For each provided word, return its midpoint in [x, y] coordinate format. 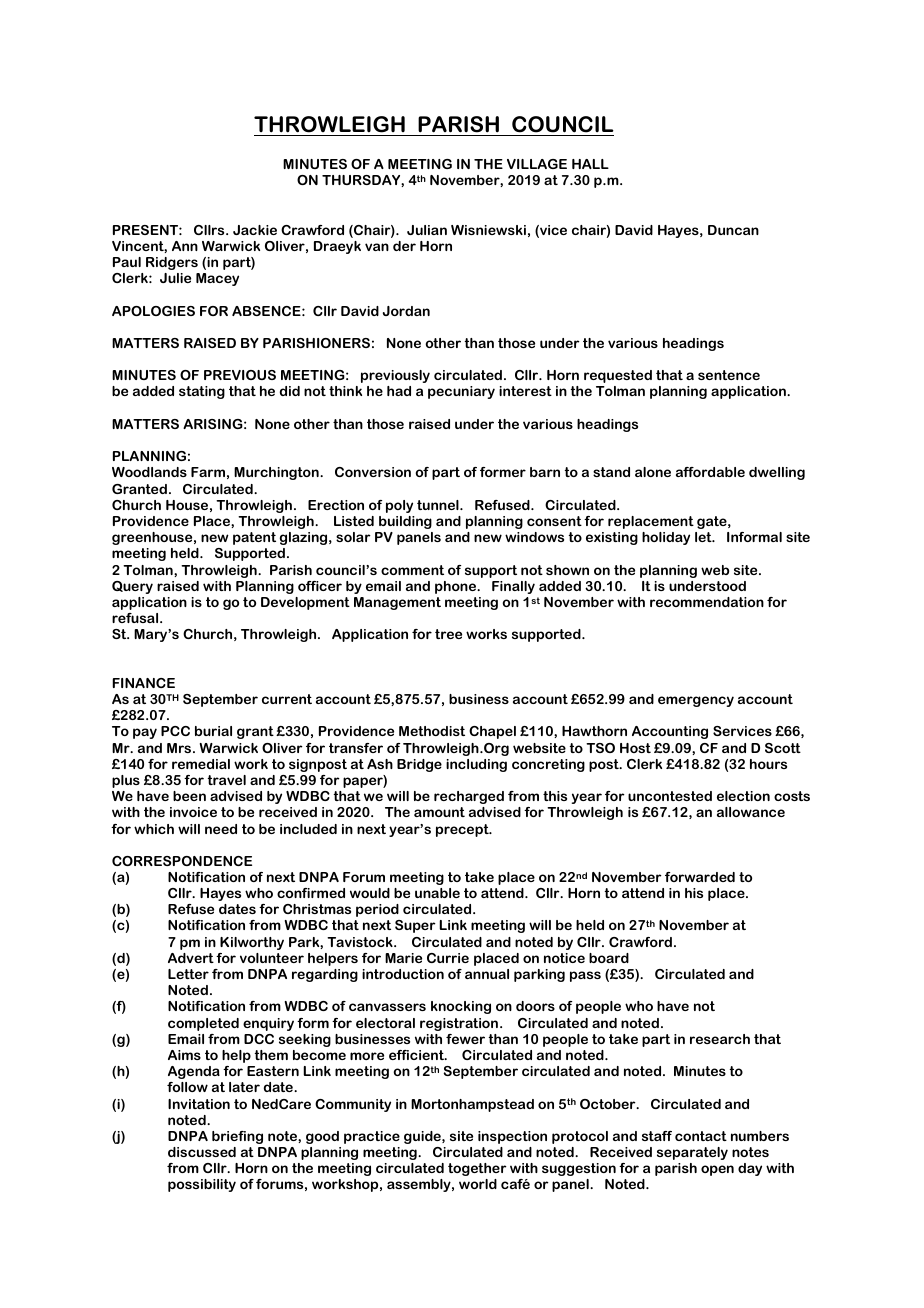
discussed [202, 1152]
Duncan [733, 230]
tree [448, 634]
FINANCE [143, 683]
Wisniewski [488, 230]
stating [202, 392]
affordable [710, 472]
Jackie [255, 230]
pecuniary [461, 392]
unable [437, 893]
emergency [696, 701]
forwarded [700, 877]
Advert [191, 958]
